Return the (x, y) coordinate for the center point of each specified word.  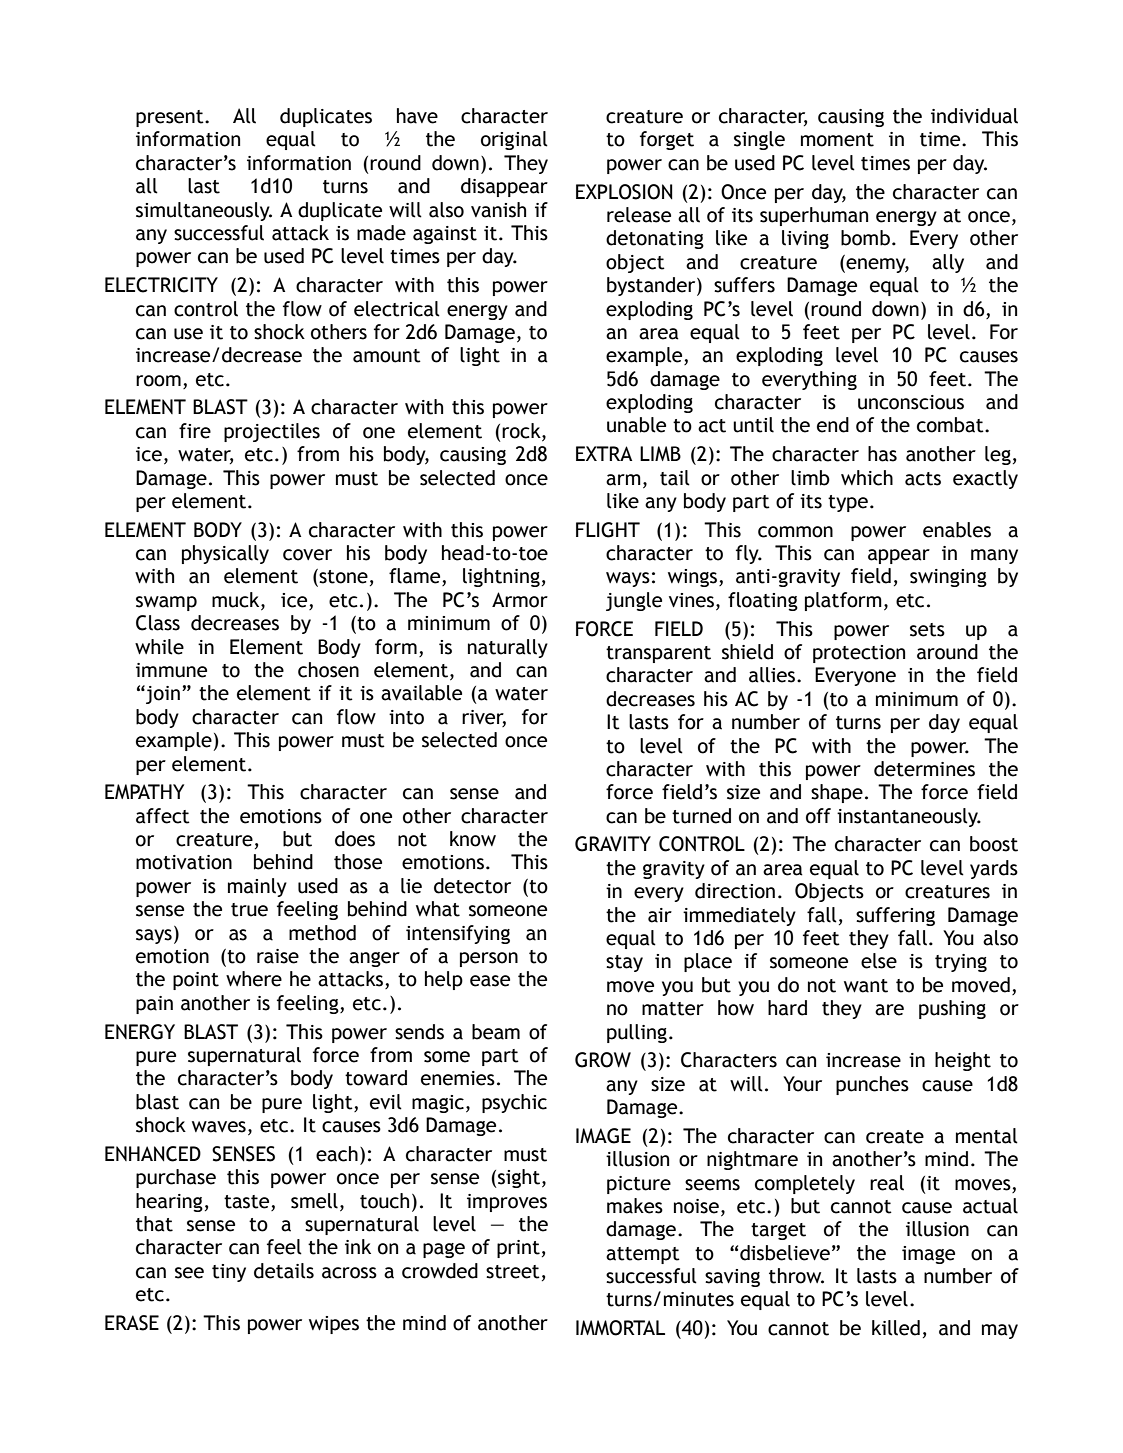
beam (496, 1032)
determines (924, 769)
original (514, 140)
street (513, 1272)
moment (837, 140)
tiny (229, 1273)
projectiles (272, 432)
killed (896, 1328)
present (171, 118)
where (254, 979)
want (866, 986)
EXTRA (604, 453)
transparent (658, 654)
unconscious (911, 402)
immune (171, 670)
